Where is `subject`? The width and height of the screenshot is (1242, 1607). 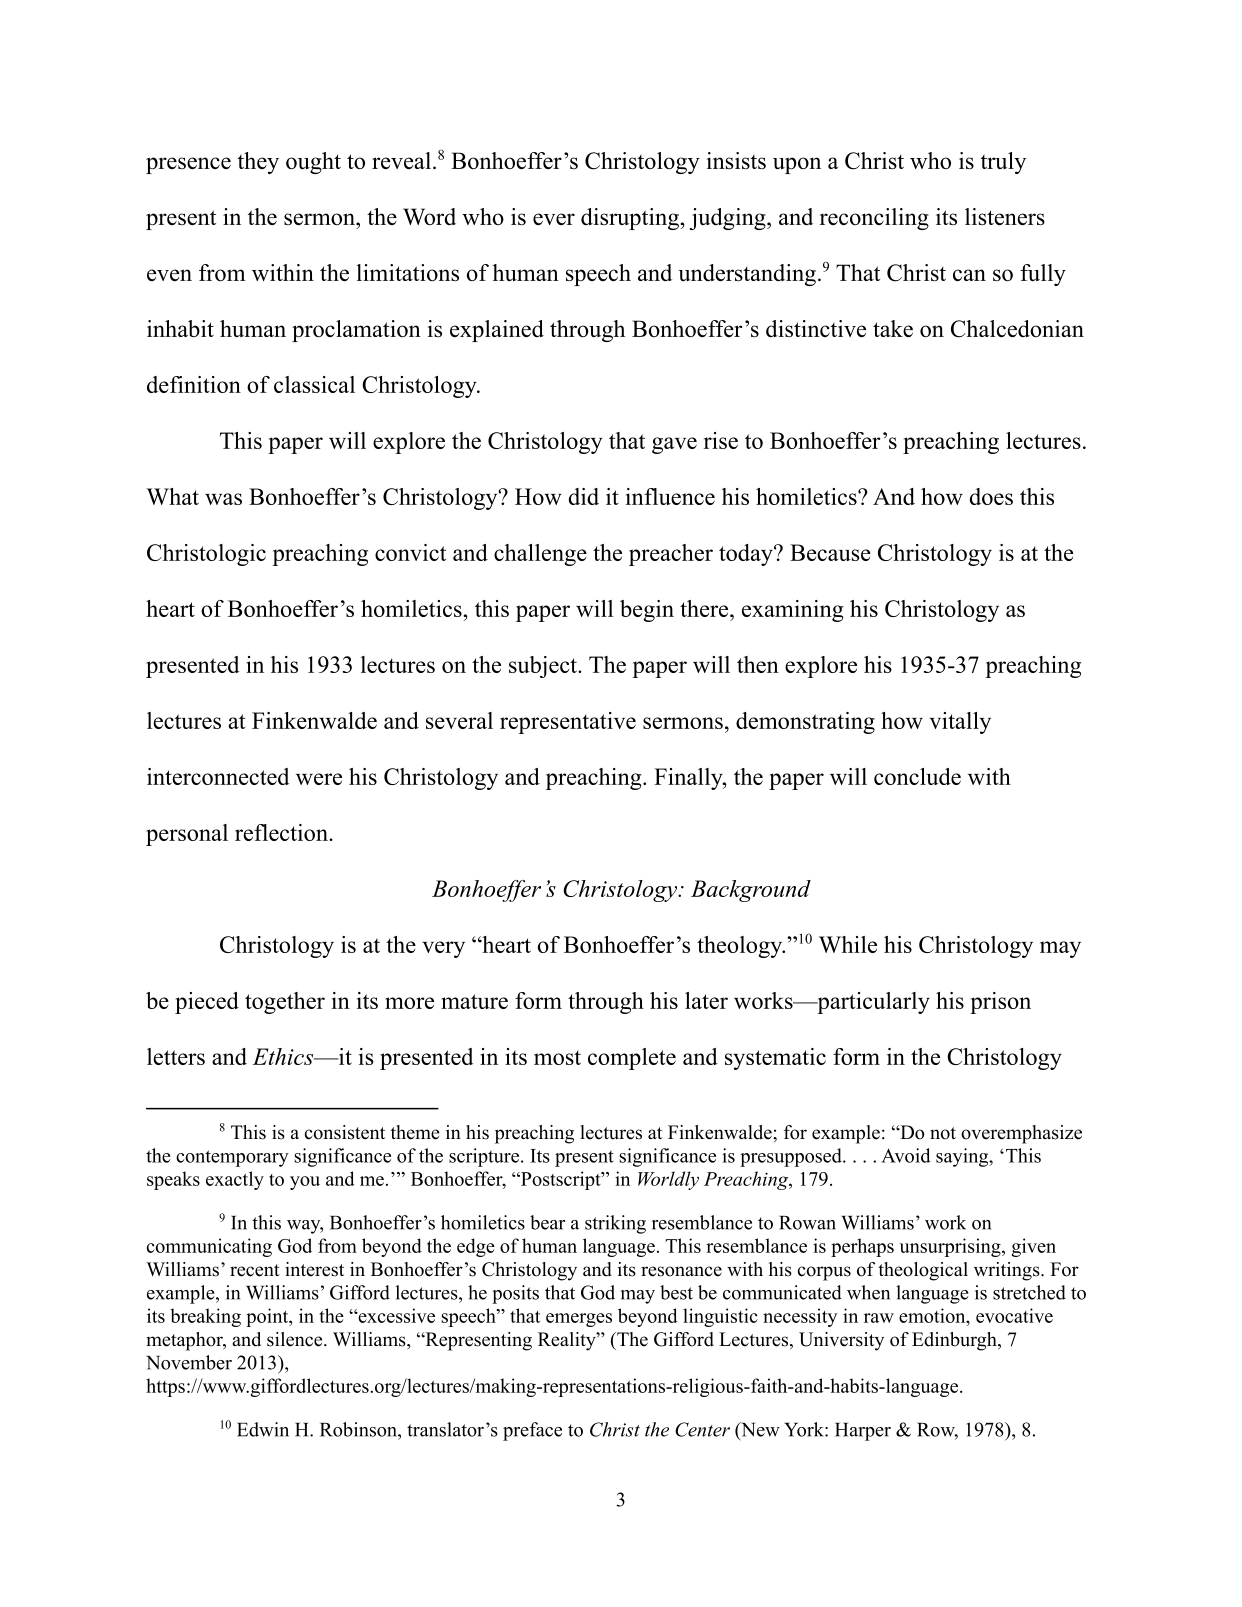
subject is located at coordinates (544, 667).
